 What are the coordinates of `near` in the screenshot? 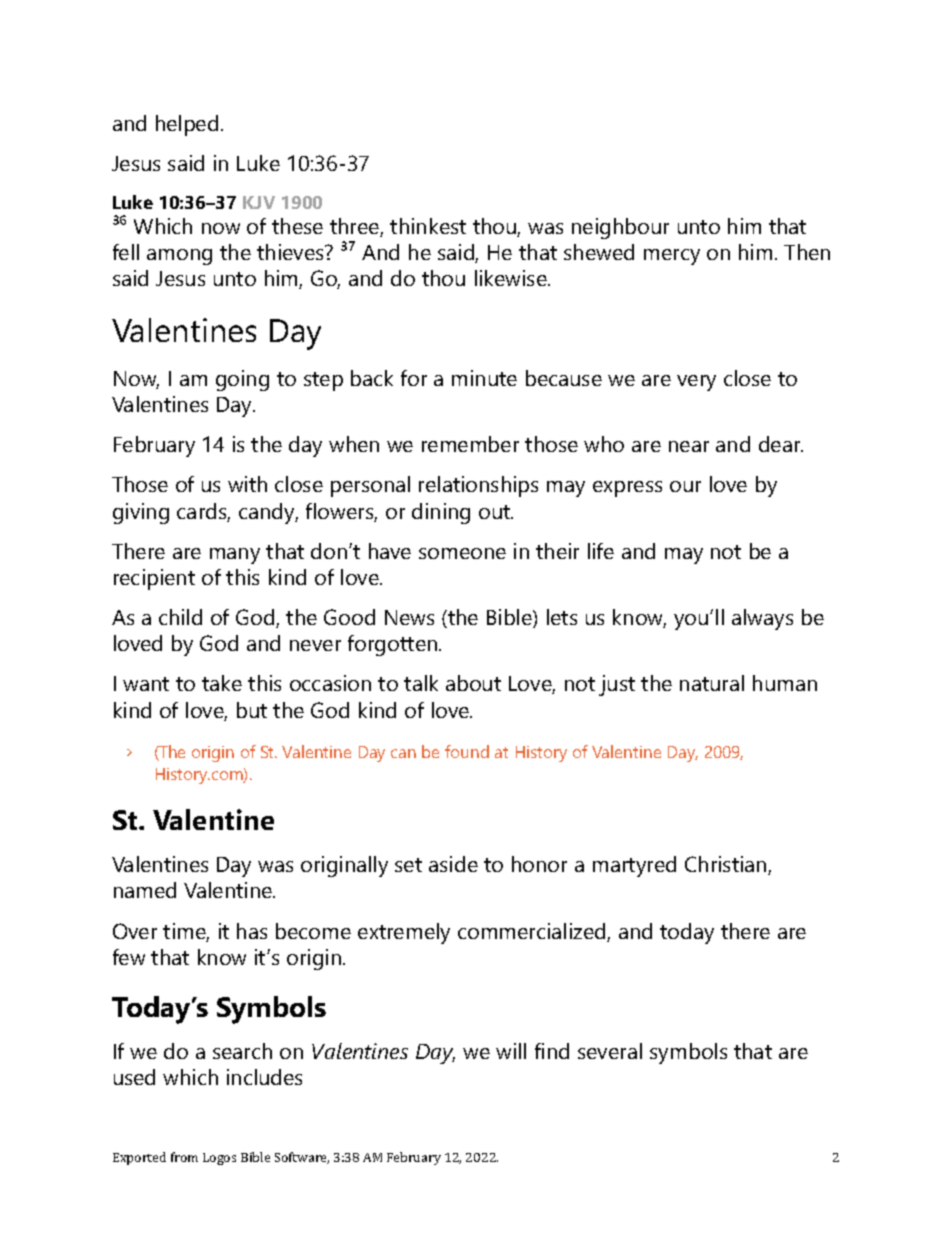 It's located at (689, 446).
